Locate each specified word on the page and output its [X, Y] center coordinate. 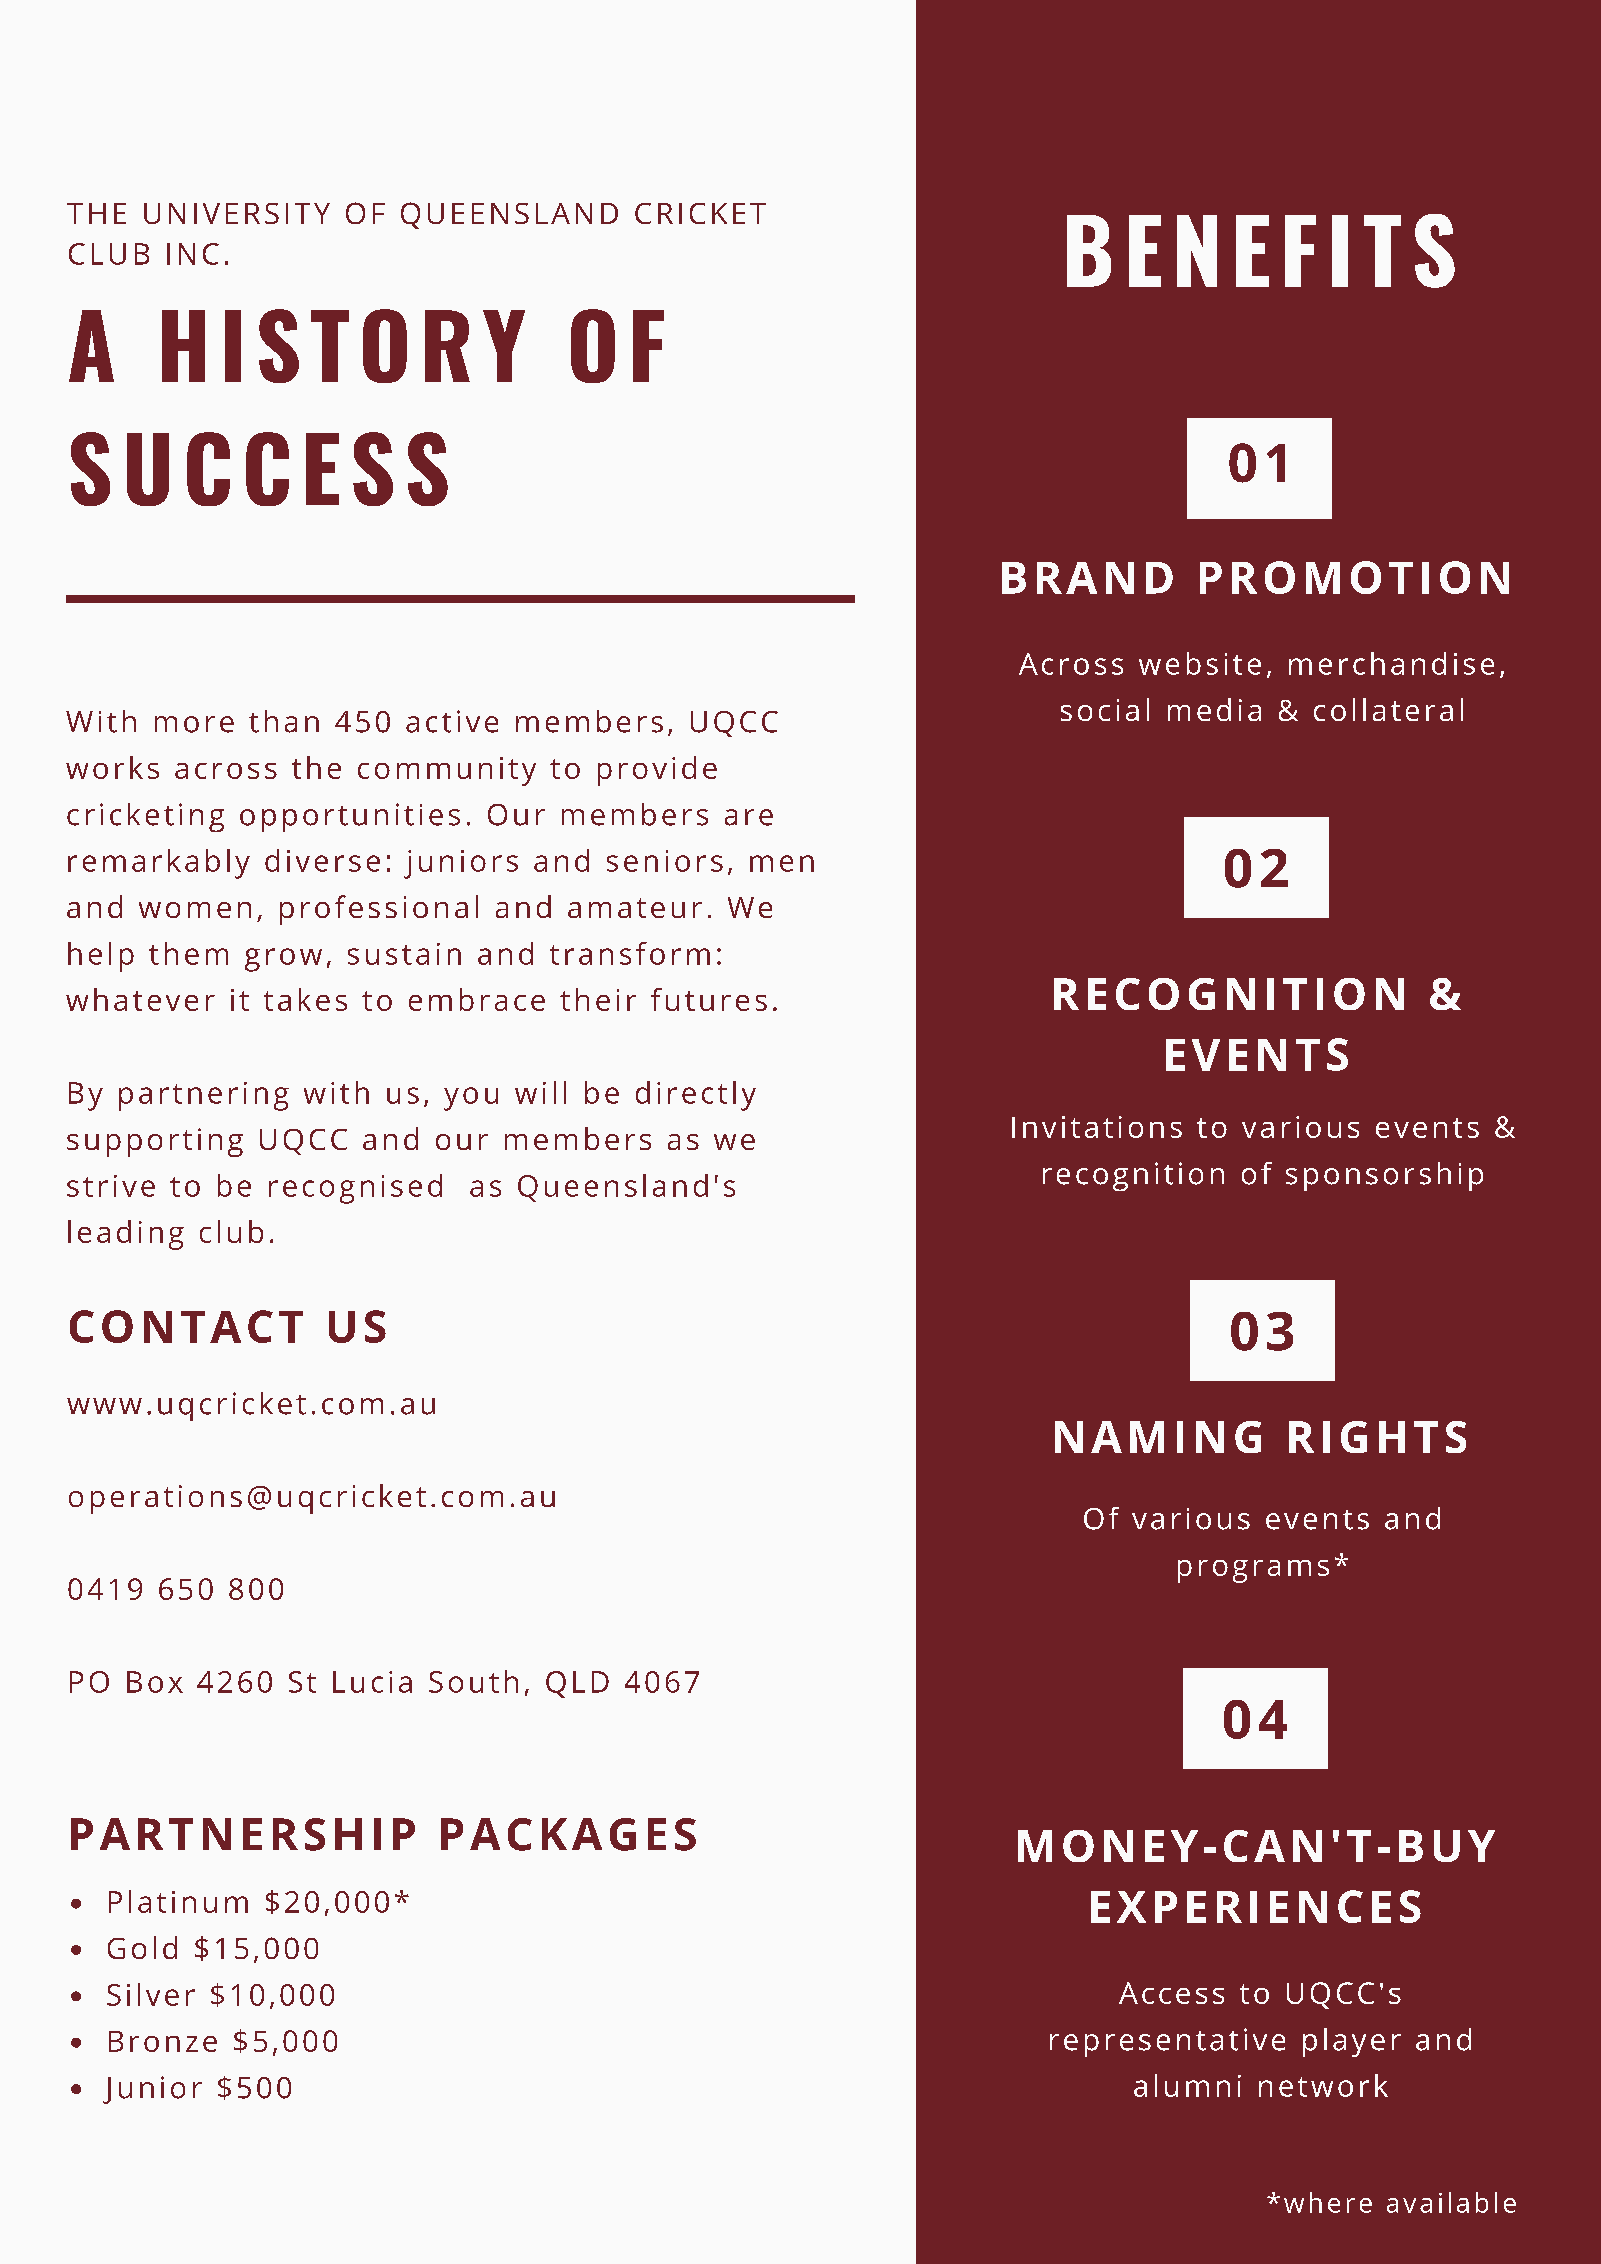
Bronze [163, 2041]
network [1323, 2085]
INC [193, 254]
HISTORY [343, 346]
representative [1167, 2042]
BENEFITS [1261, 251]
